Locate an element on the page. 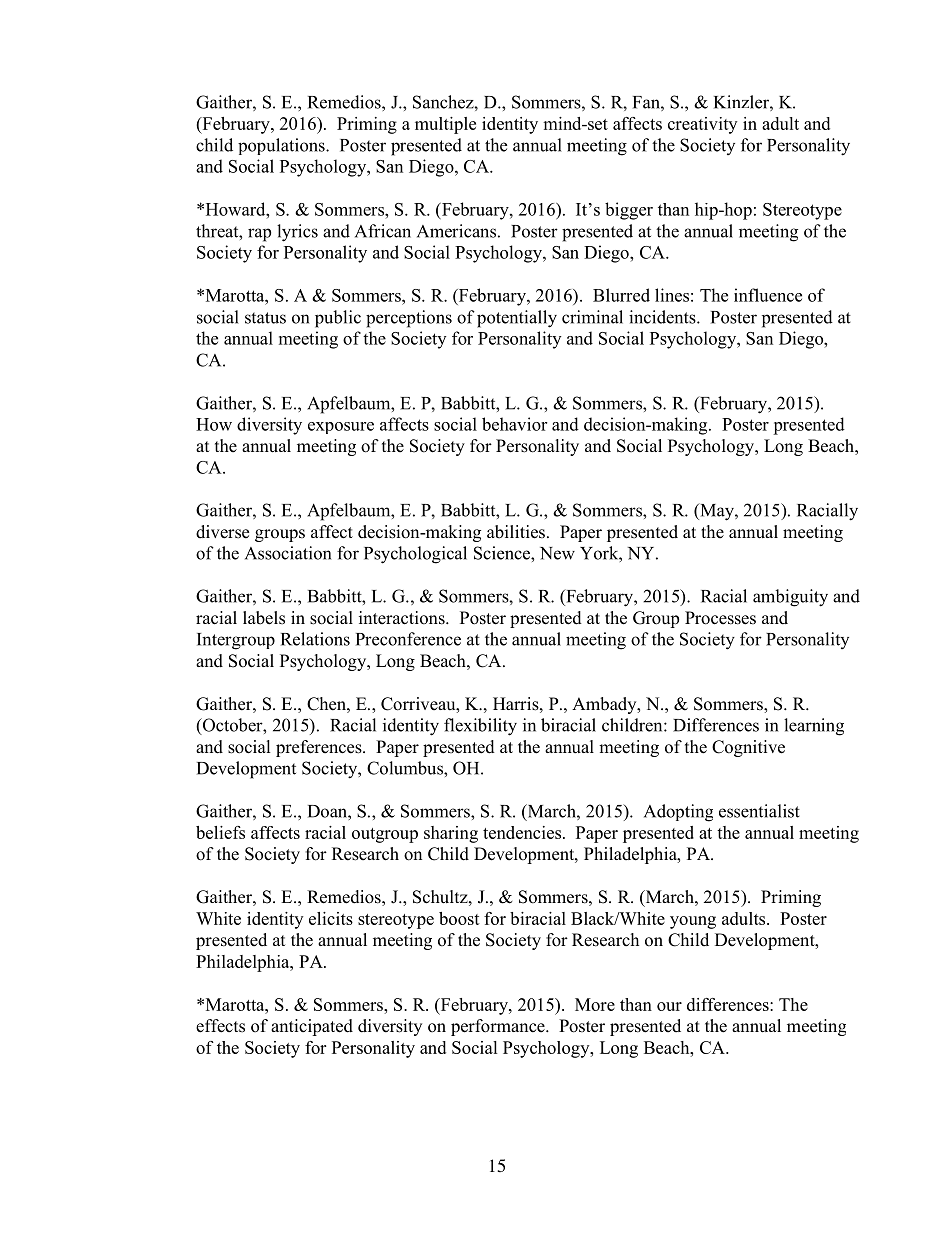 This page has width=952, height=1233. influence is located at coordinates (768, 295).
